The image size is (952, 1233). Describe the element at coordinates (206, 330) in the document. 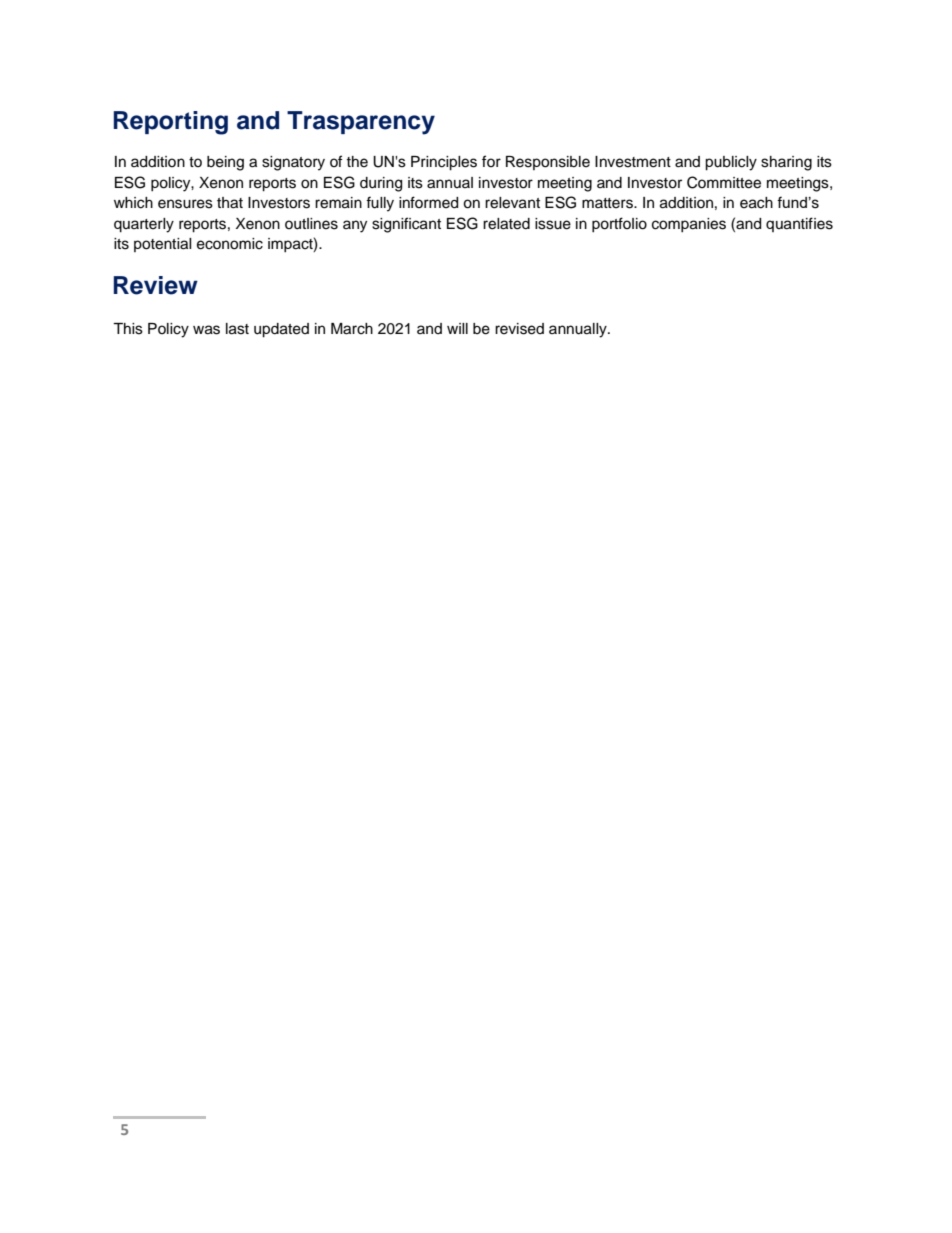

I see `was` at that location.
